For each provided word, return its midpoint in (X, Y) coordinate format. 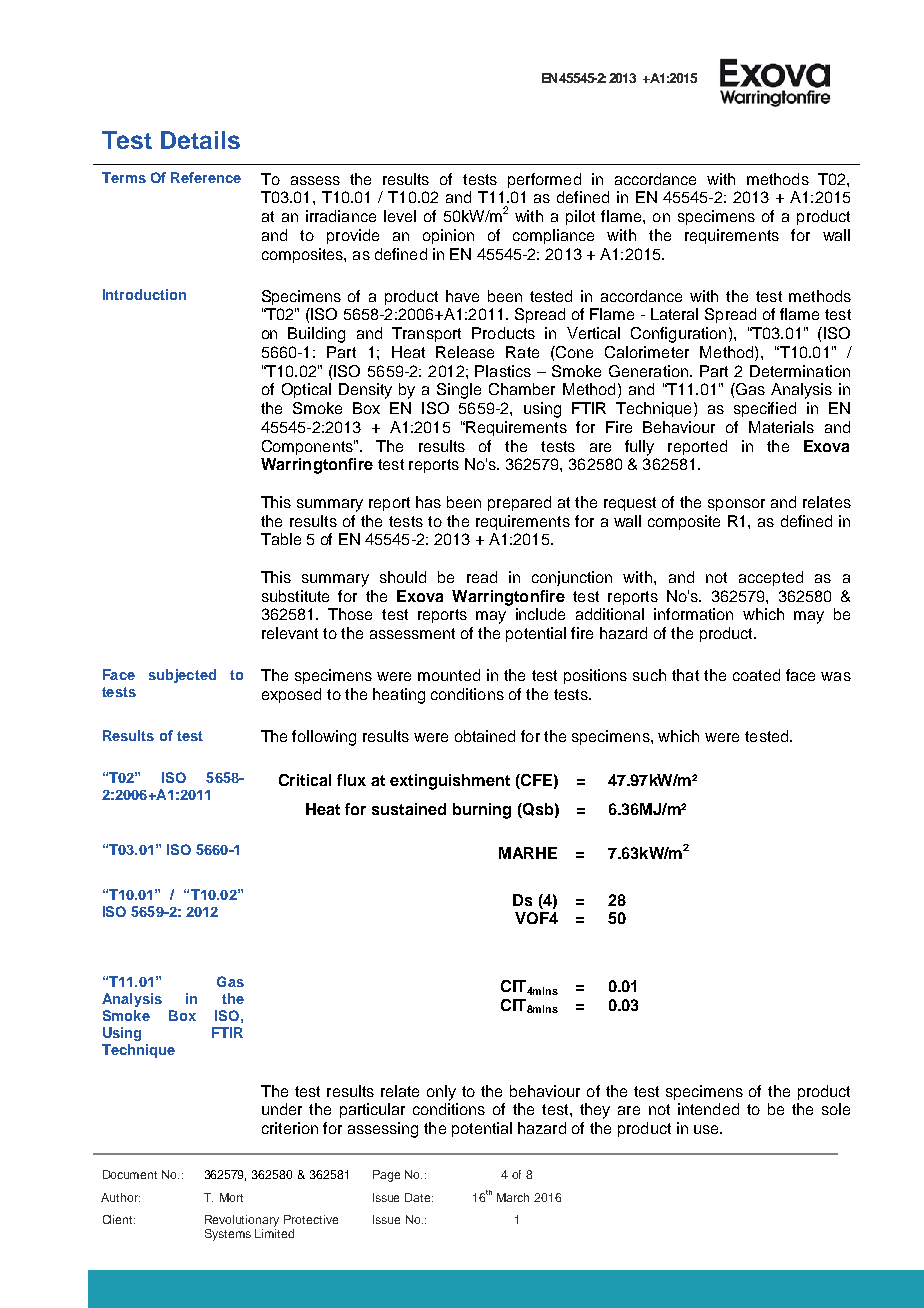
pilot (580, 217)
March (513, 1197)
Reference (206, 177)
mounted (449, 675)
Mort (231, 1197)
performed (544, 180)
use (707, 1129)
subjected (182, 676)
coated (756, 675)
